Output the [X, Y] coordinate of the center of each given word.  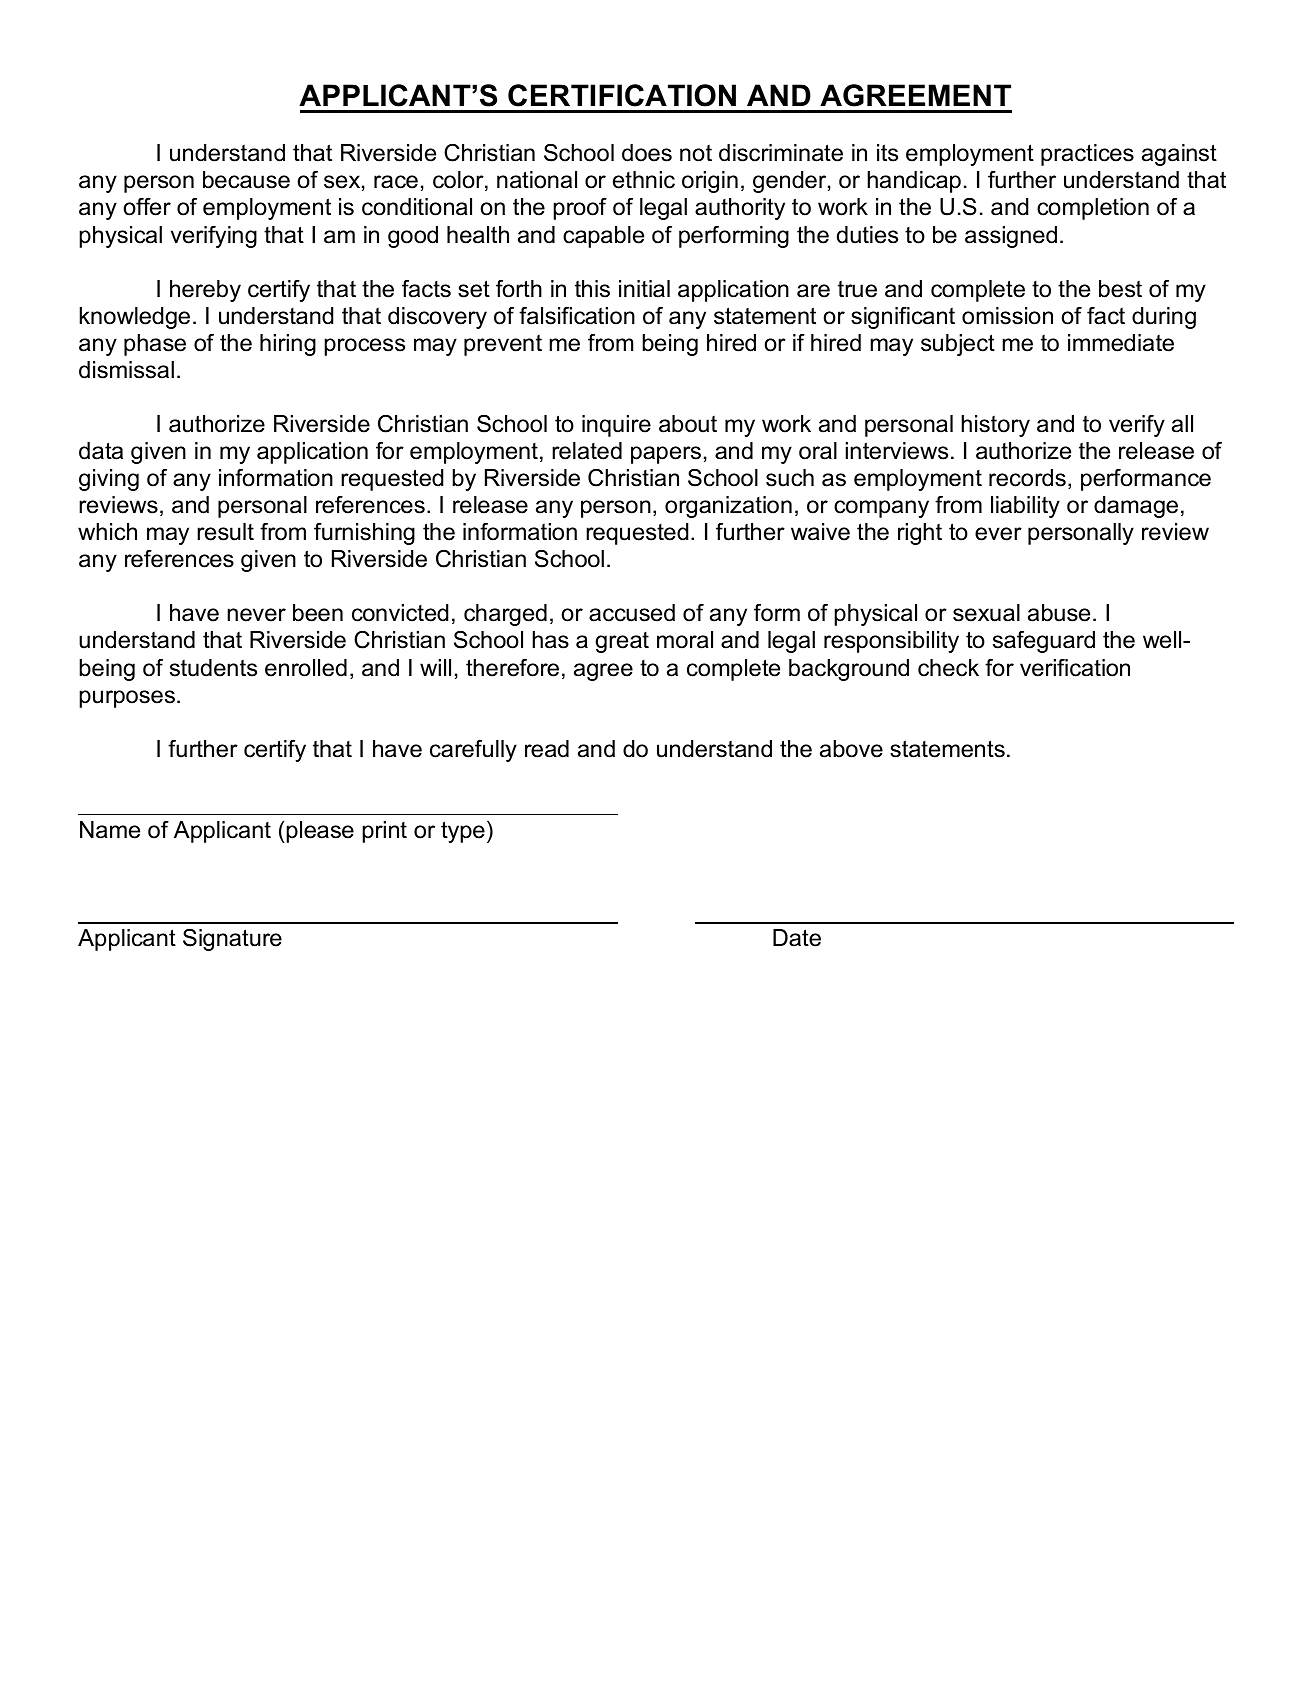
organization [728, 507]
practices [1087, 155]
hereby [205, 291]
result [225, 532]
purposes [127, 699]
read [547, 749]
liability [1025, 507]
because [246, 180]
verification [1075, 668]
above [851, 749]
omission [1007, 316]
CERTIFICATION [622, 95]
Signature [232, 940]
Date [797, 938]
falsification [577, 316]
